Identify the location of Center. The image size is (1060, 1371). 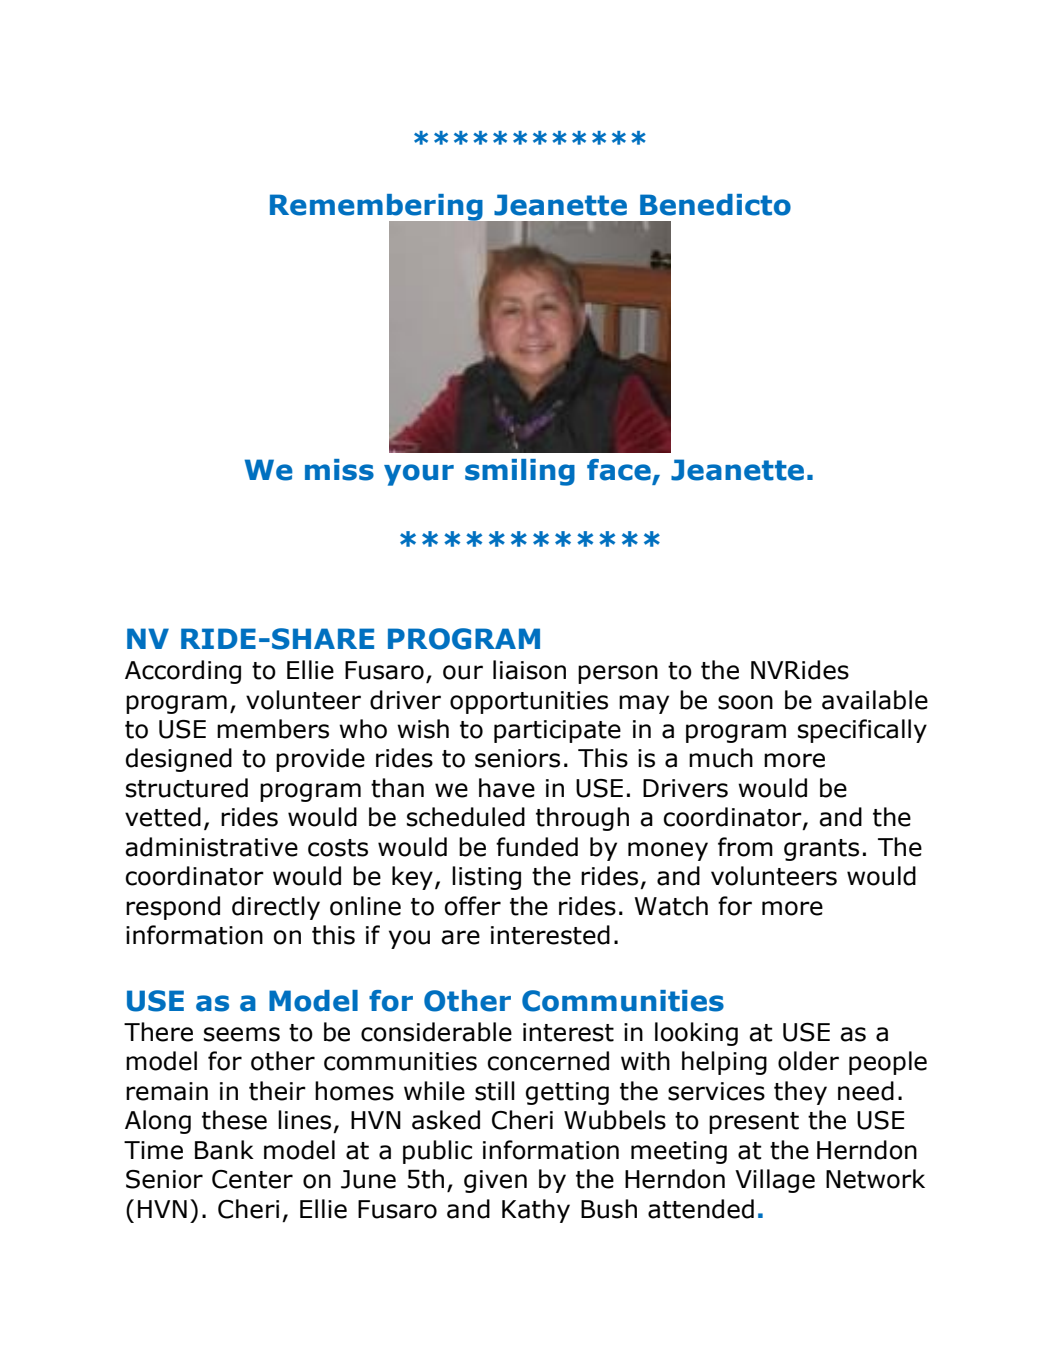
(252, 1179).
